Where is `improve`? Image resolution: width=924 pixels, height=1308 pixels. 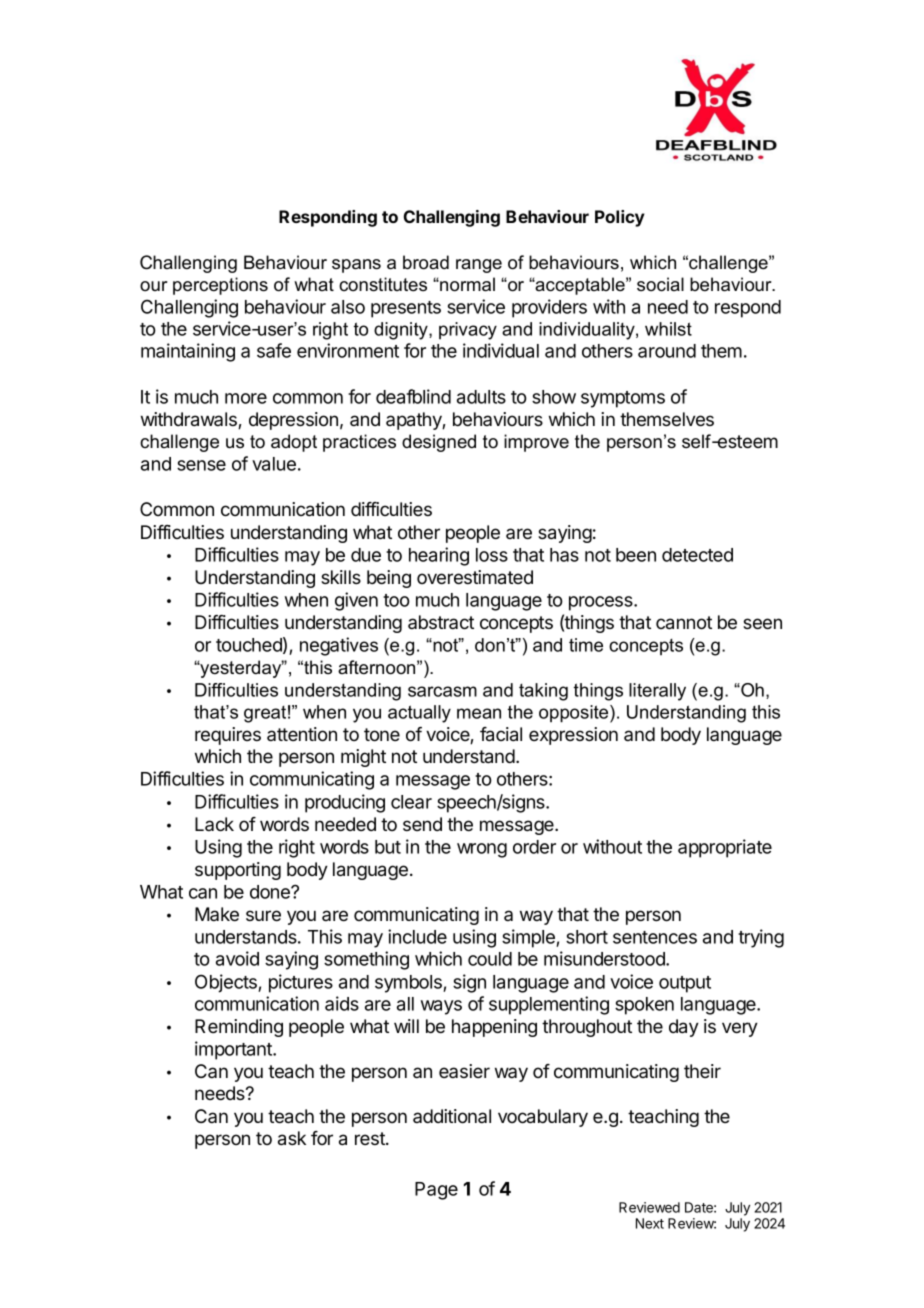
improve is located at coordinates (536, 443).
